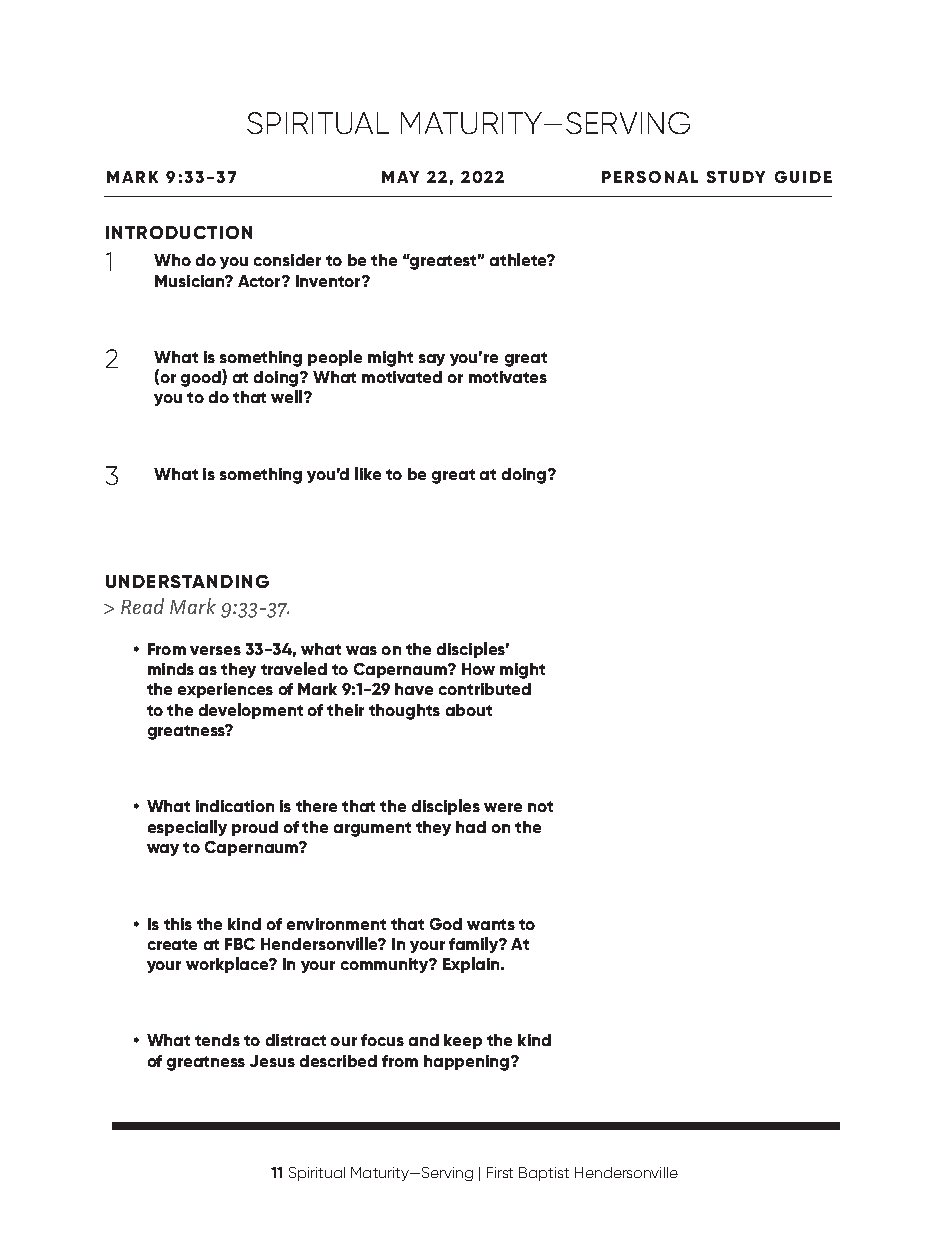 The width and height of the document is (952, 1233). Describe the element at coordinates (338, 1061) in the document. I see `described` at that location.
